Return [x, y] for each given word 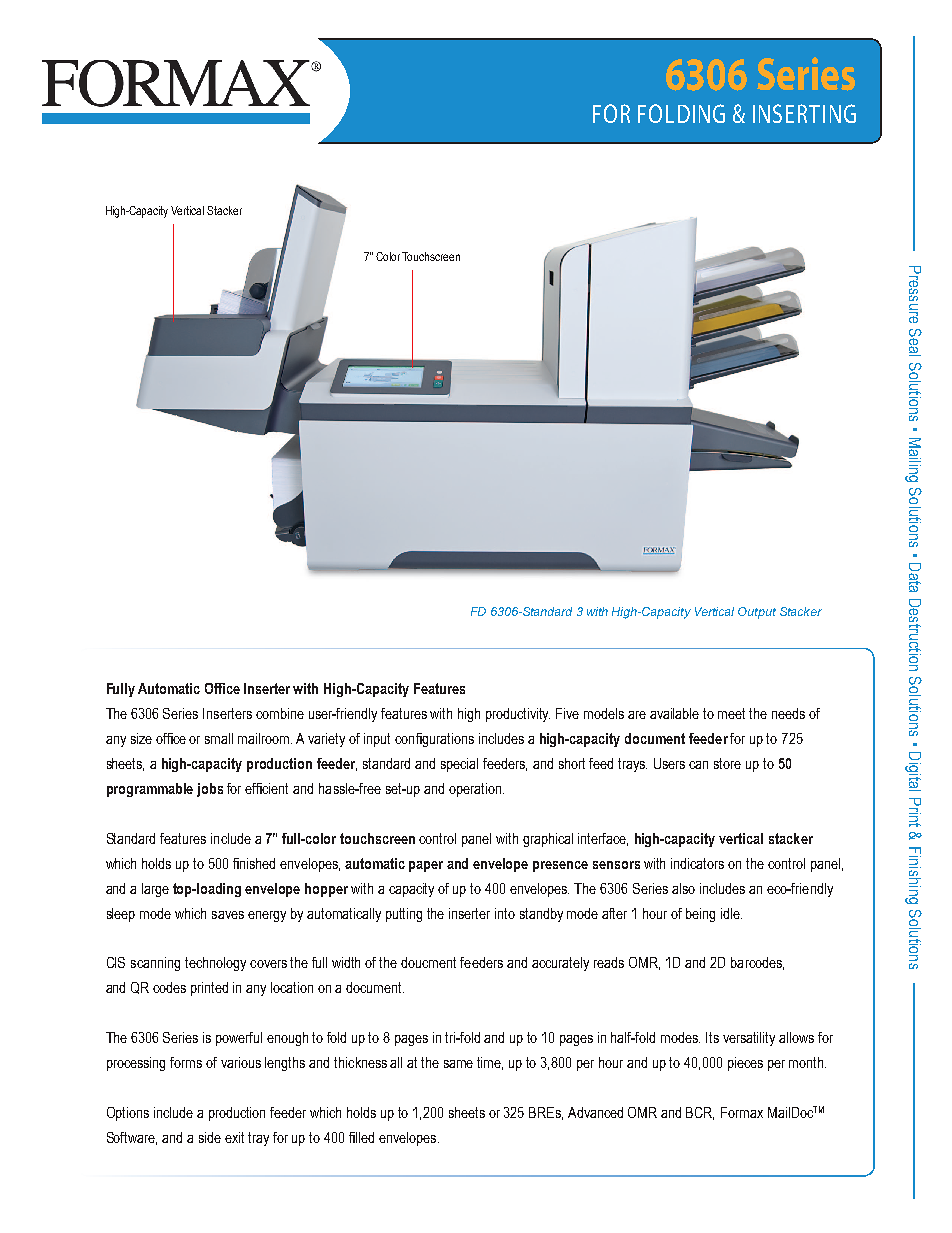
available [674, 713]
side [210, 1137]
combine [280, 713]
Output [757, 613]
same [458, 1064]
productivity [518, 715]
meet [731, 713]
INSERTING [804, 113]
